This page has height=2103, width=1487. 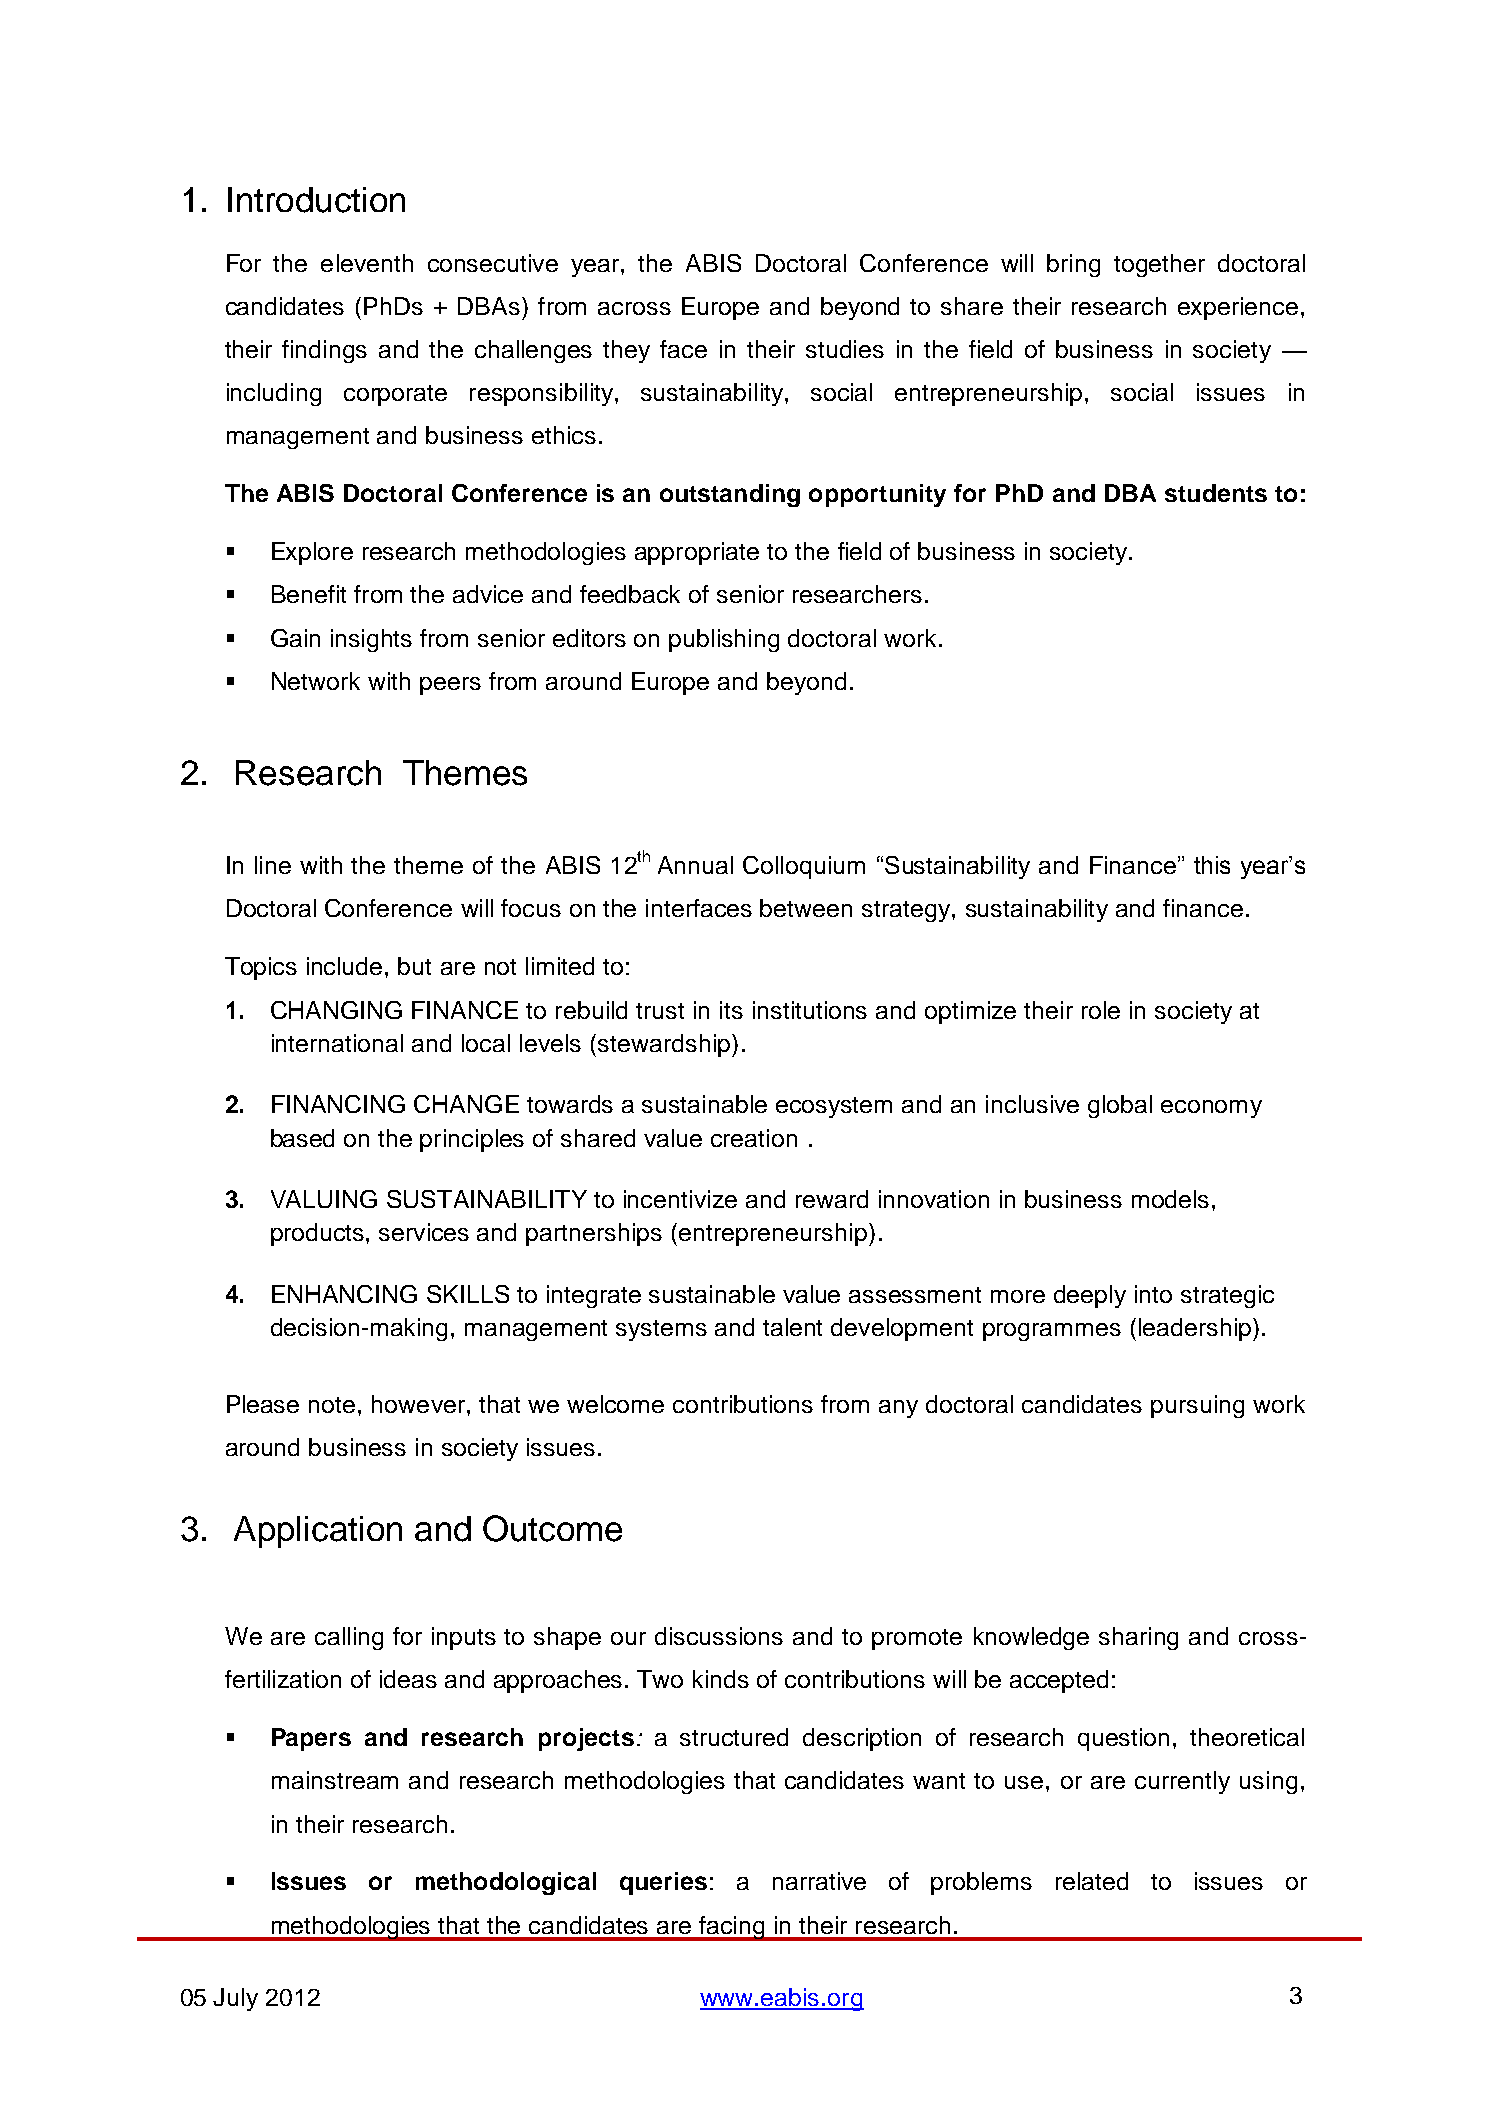 I want to click on creation, so click(x=754, y=1138).
